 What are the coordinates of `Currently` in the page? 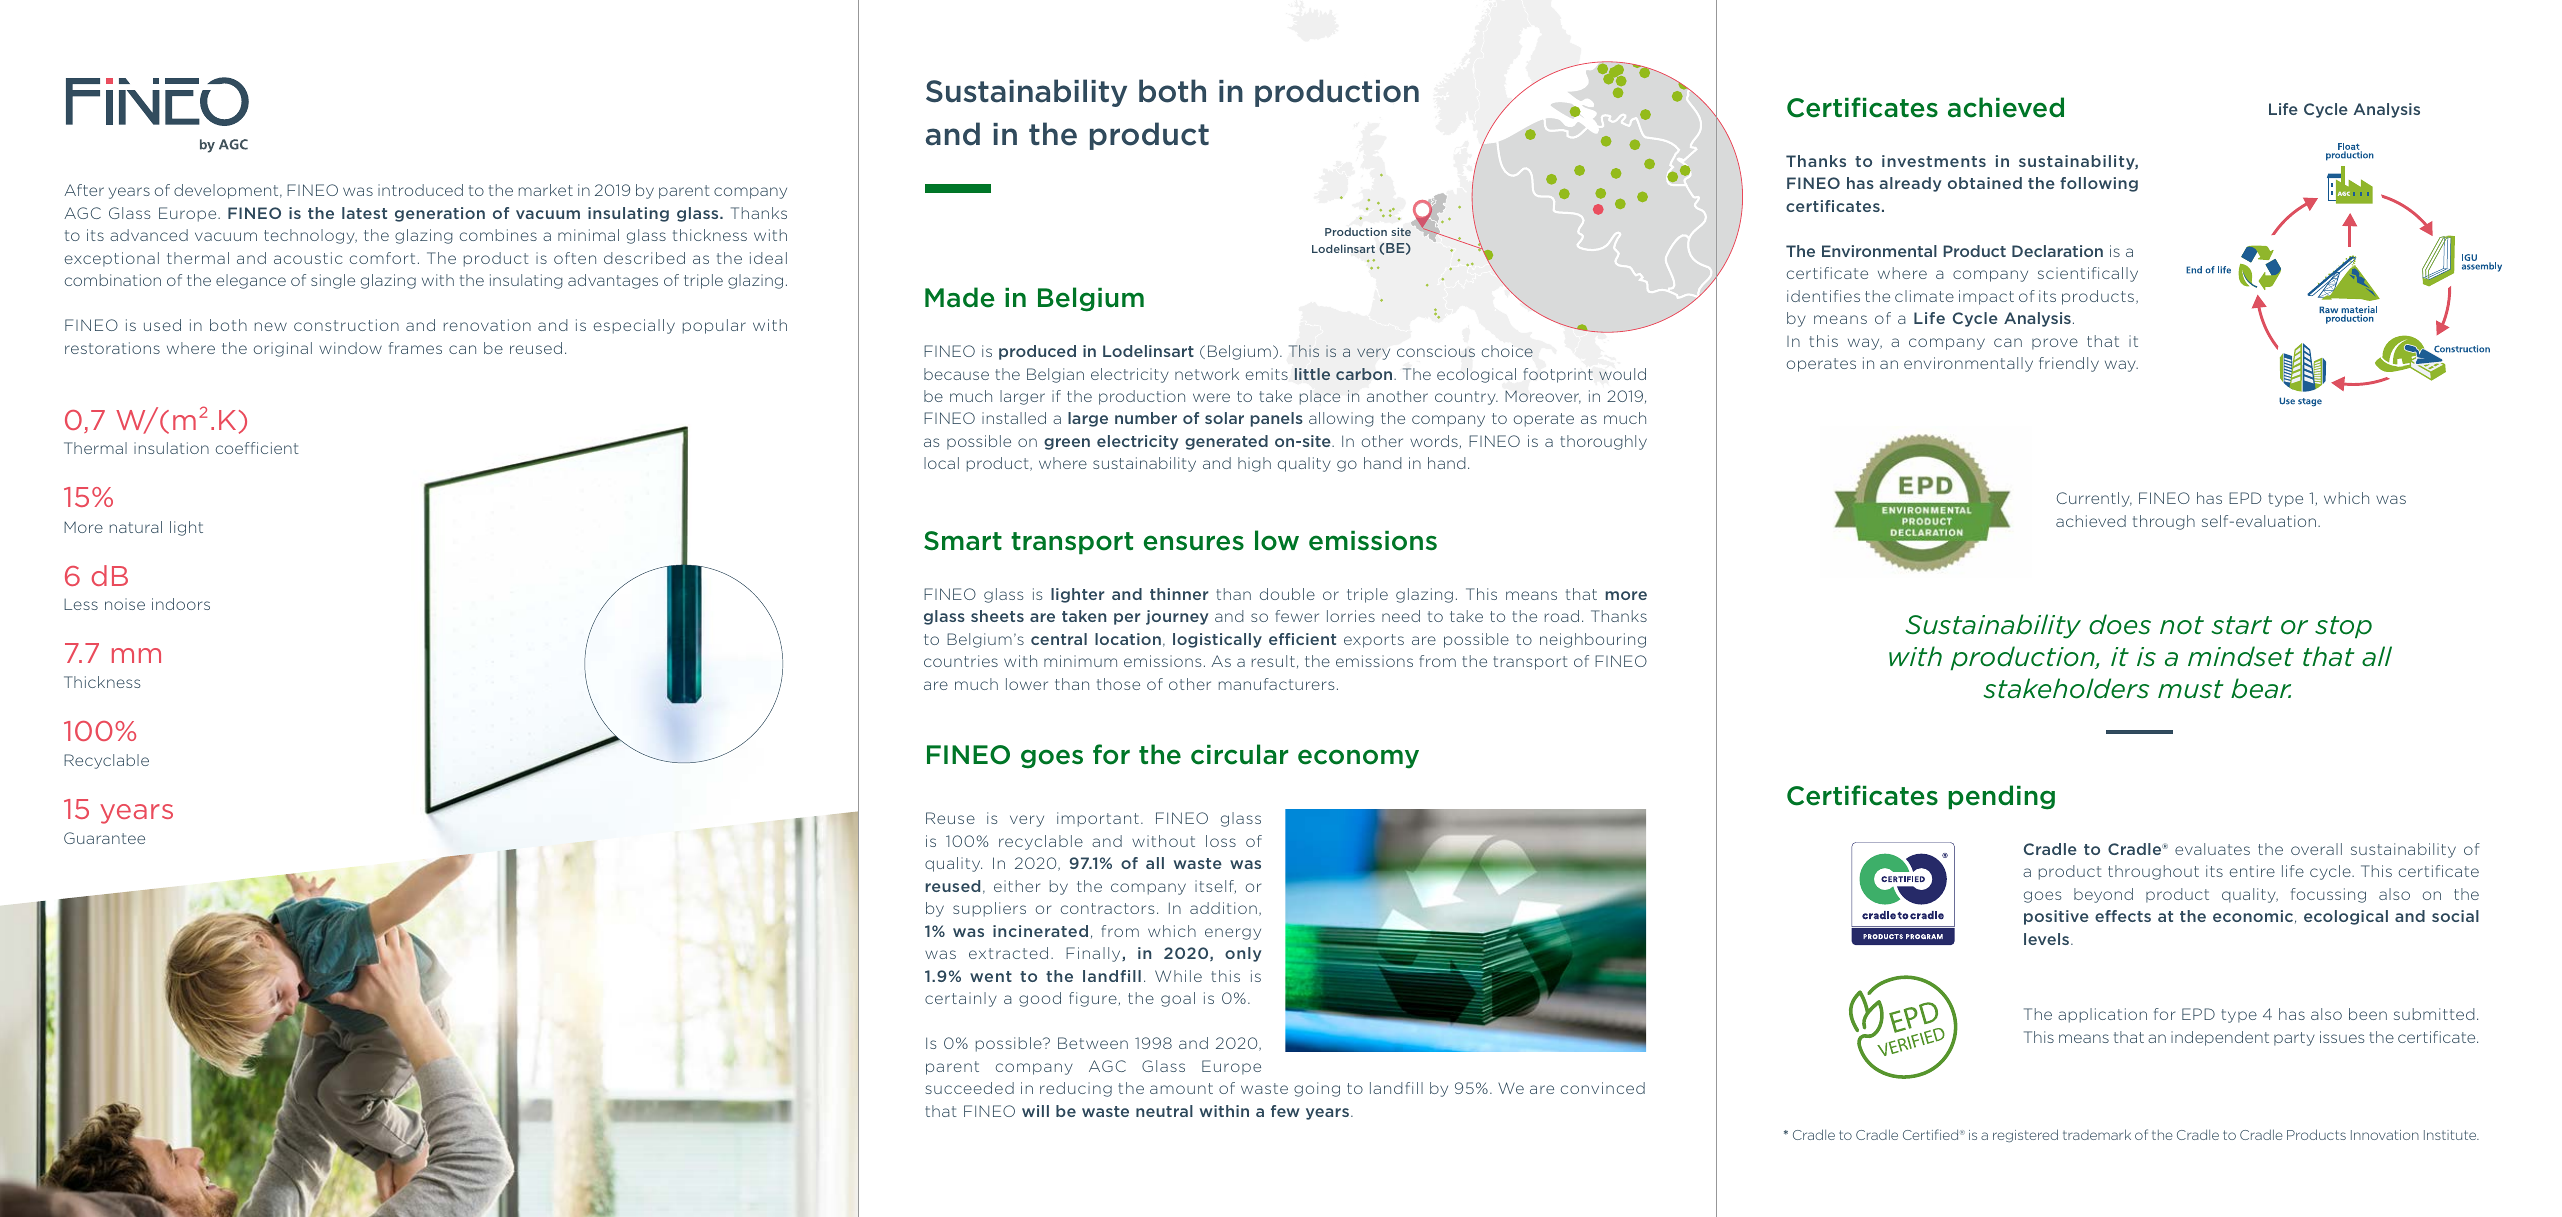 It's located at (2094, 499).
